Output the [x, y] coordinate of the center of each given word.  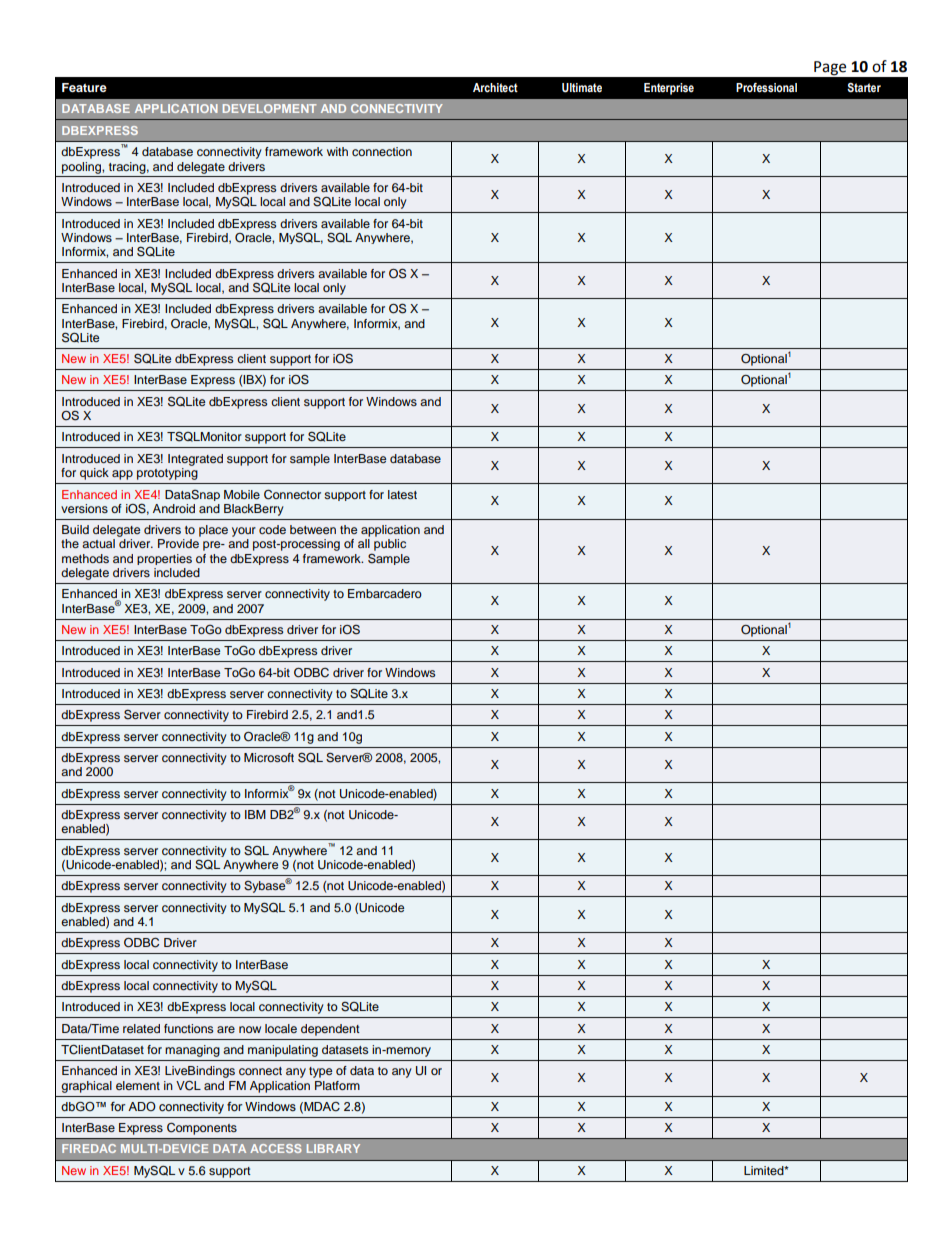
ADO [142, 1106]
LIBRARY [333, 1148]
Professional [766, 87]
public [390, 545]
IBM [255, 814]
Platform [337, 1085]
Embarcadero [385, 593]
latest [402, 494]
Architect [495, 87]
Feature [84, 87]
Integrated [195, 460]
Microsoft [269, 757]
